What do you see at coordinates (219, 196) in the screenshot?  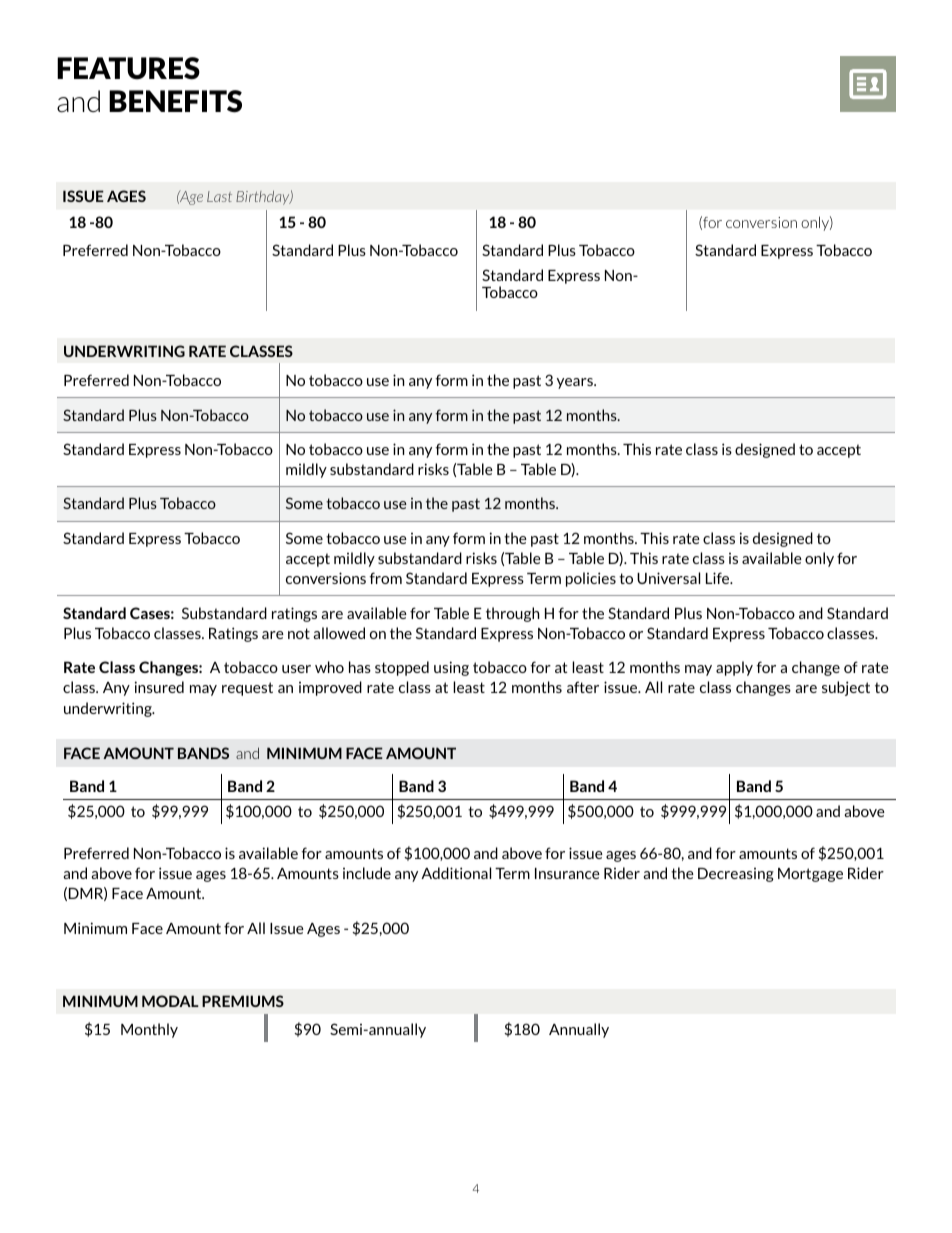 I see `Last` at bounding box center [219, 196].
